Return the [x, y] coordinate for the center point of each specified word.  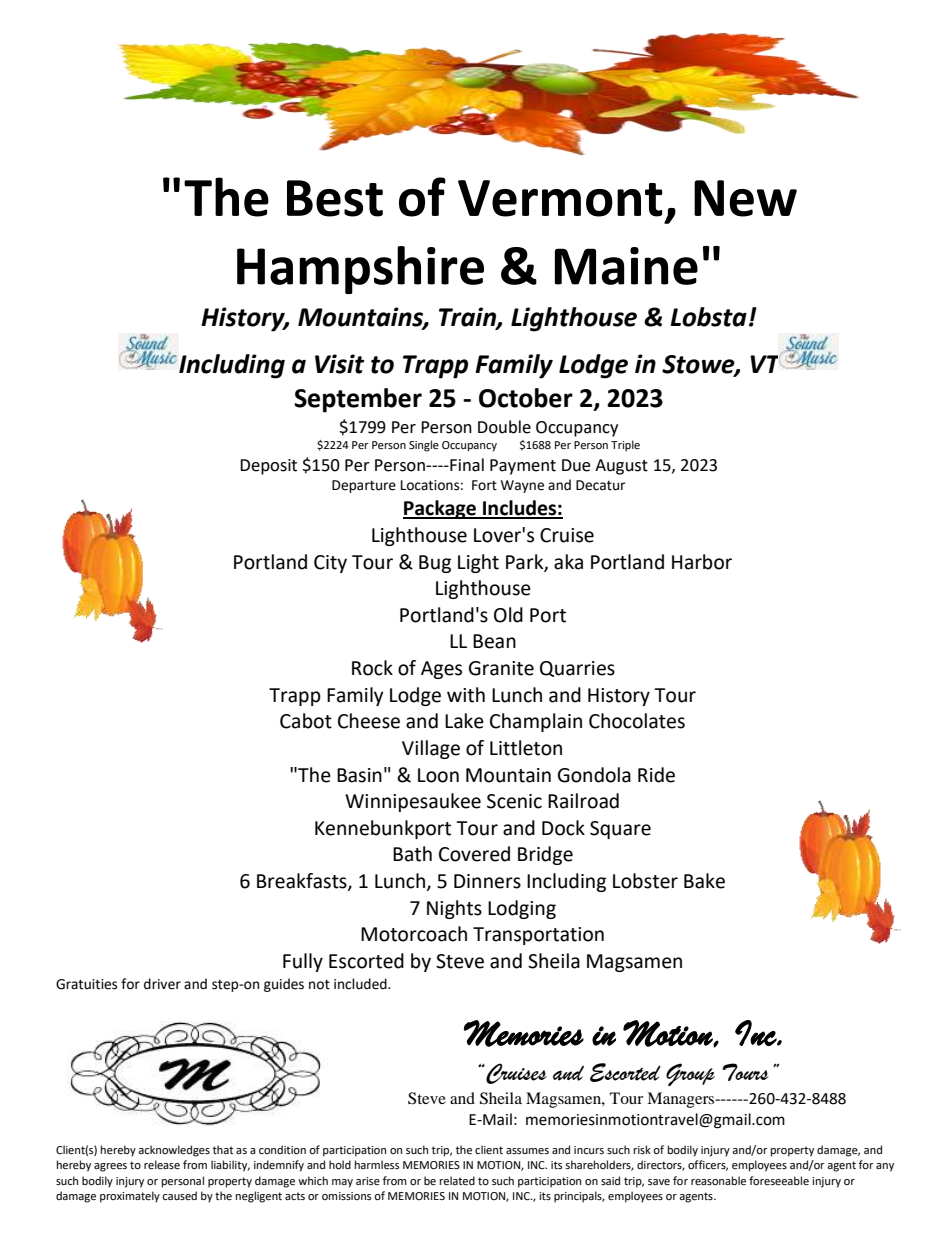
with [466, 695]
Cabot [306, 721]
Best [335, 198]
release [162, 1165]
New [745, 198]
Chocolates [637, 721]
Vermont [560, 198]
